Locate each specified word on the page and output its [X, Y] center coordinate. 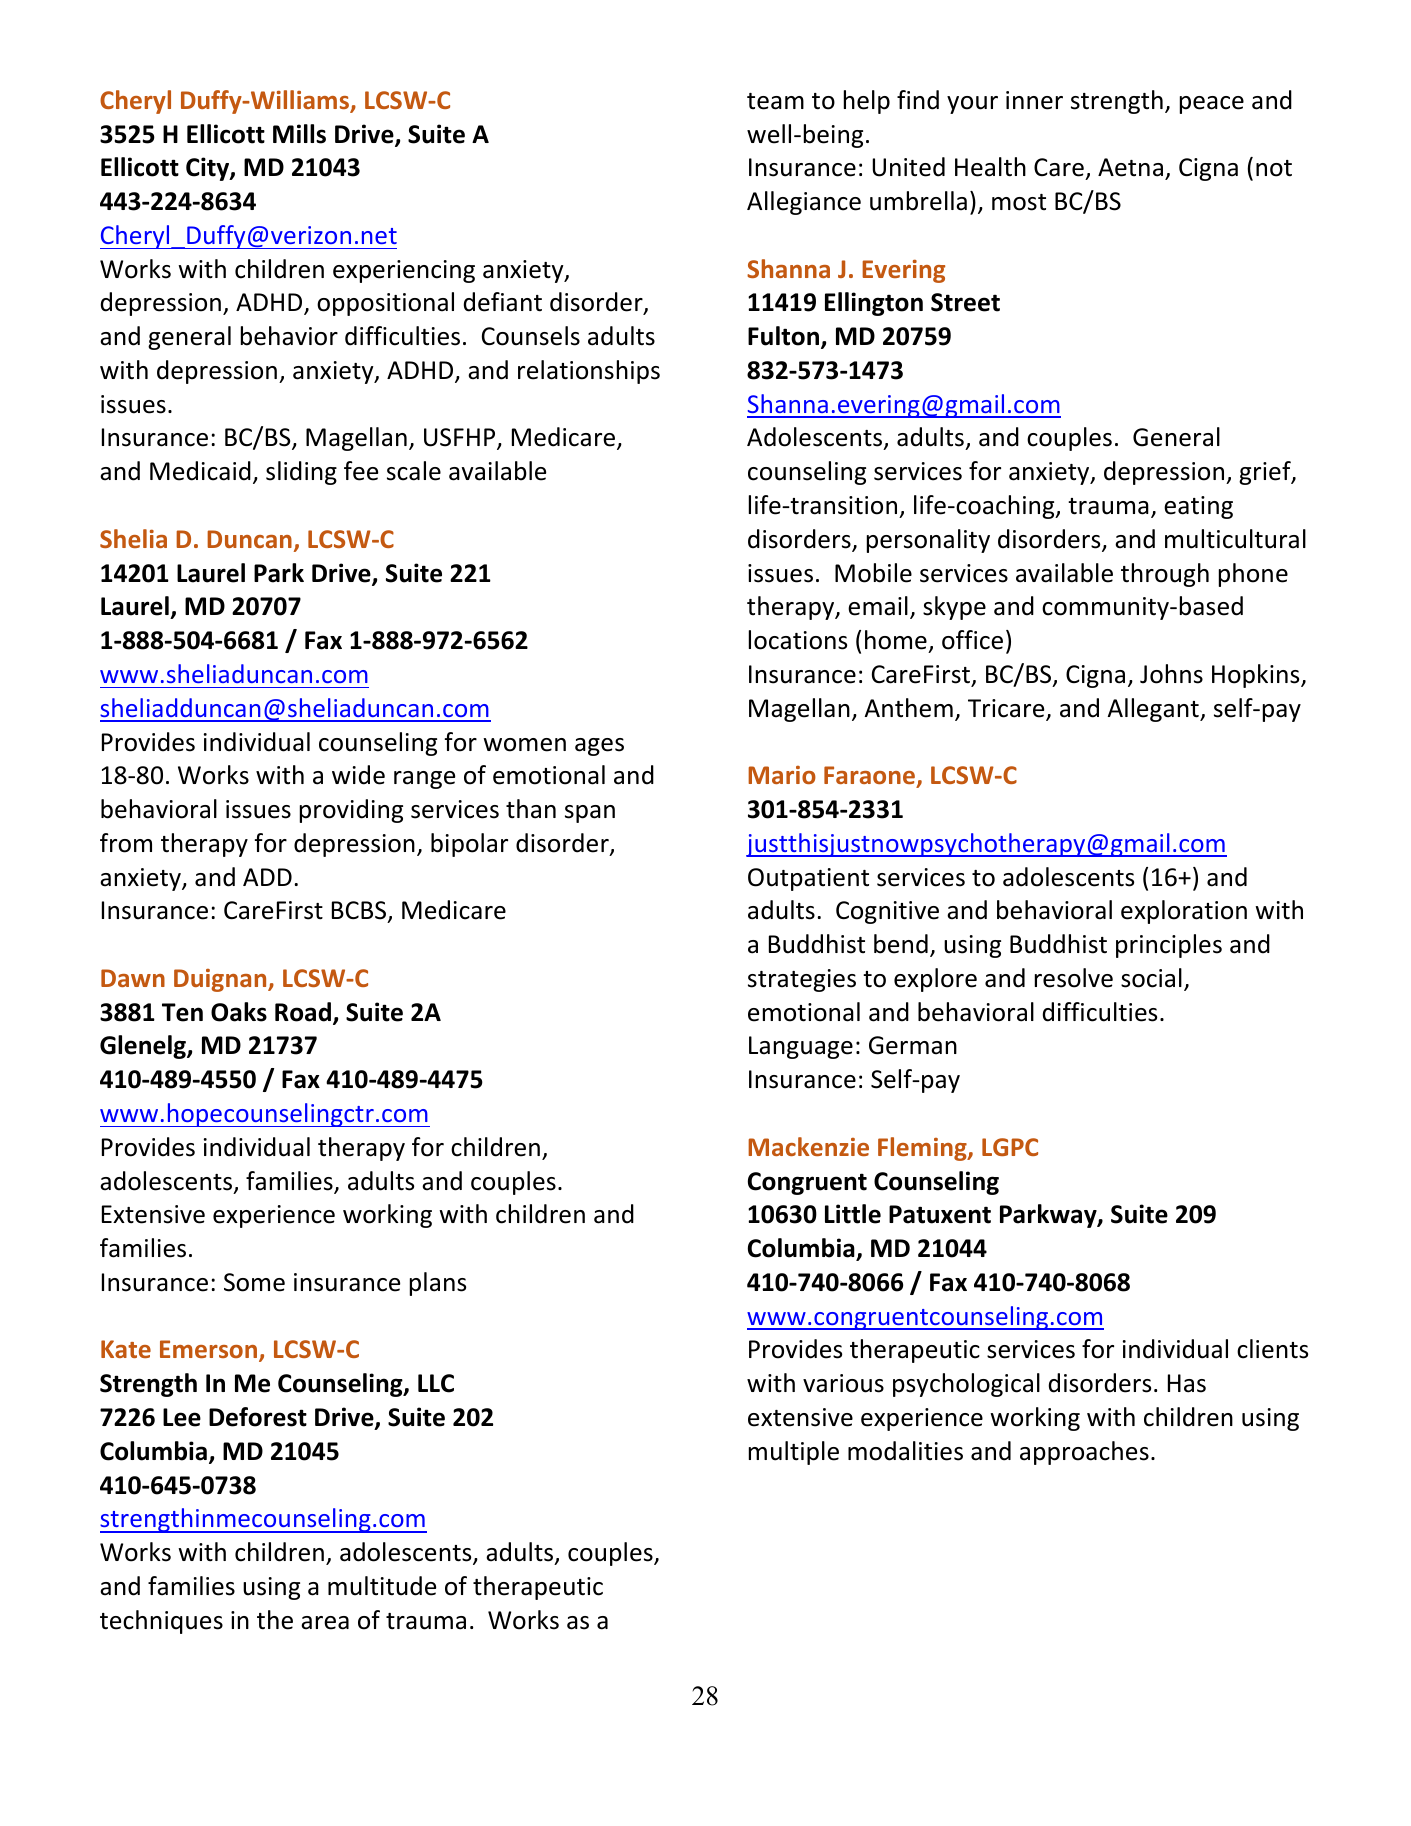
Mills [299, 134]
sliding [301, 473]
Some [254, 1282]
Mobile [873, 573]
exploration [1184, 912]
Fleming [923, 1149]
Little [853, 1214]
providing [351, 811]
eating [1198, 507]
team [775, 101]
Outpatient [808, 879]
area [325, 1623]
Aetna [1130, 167]
